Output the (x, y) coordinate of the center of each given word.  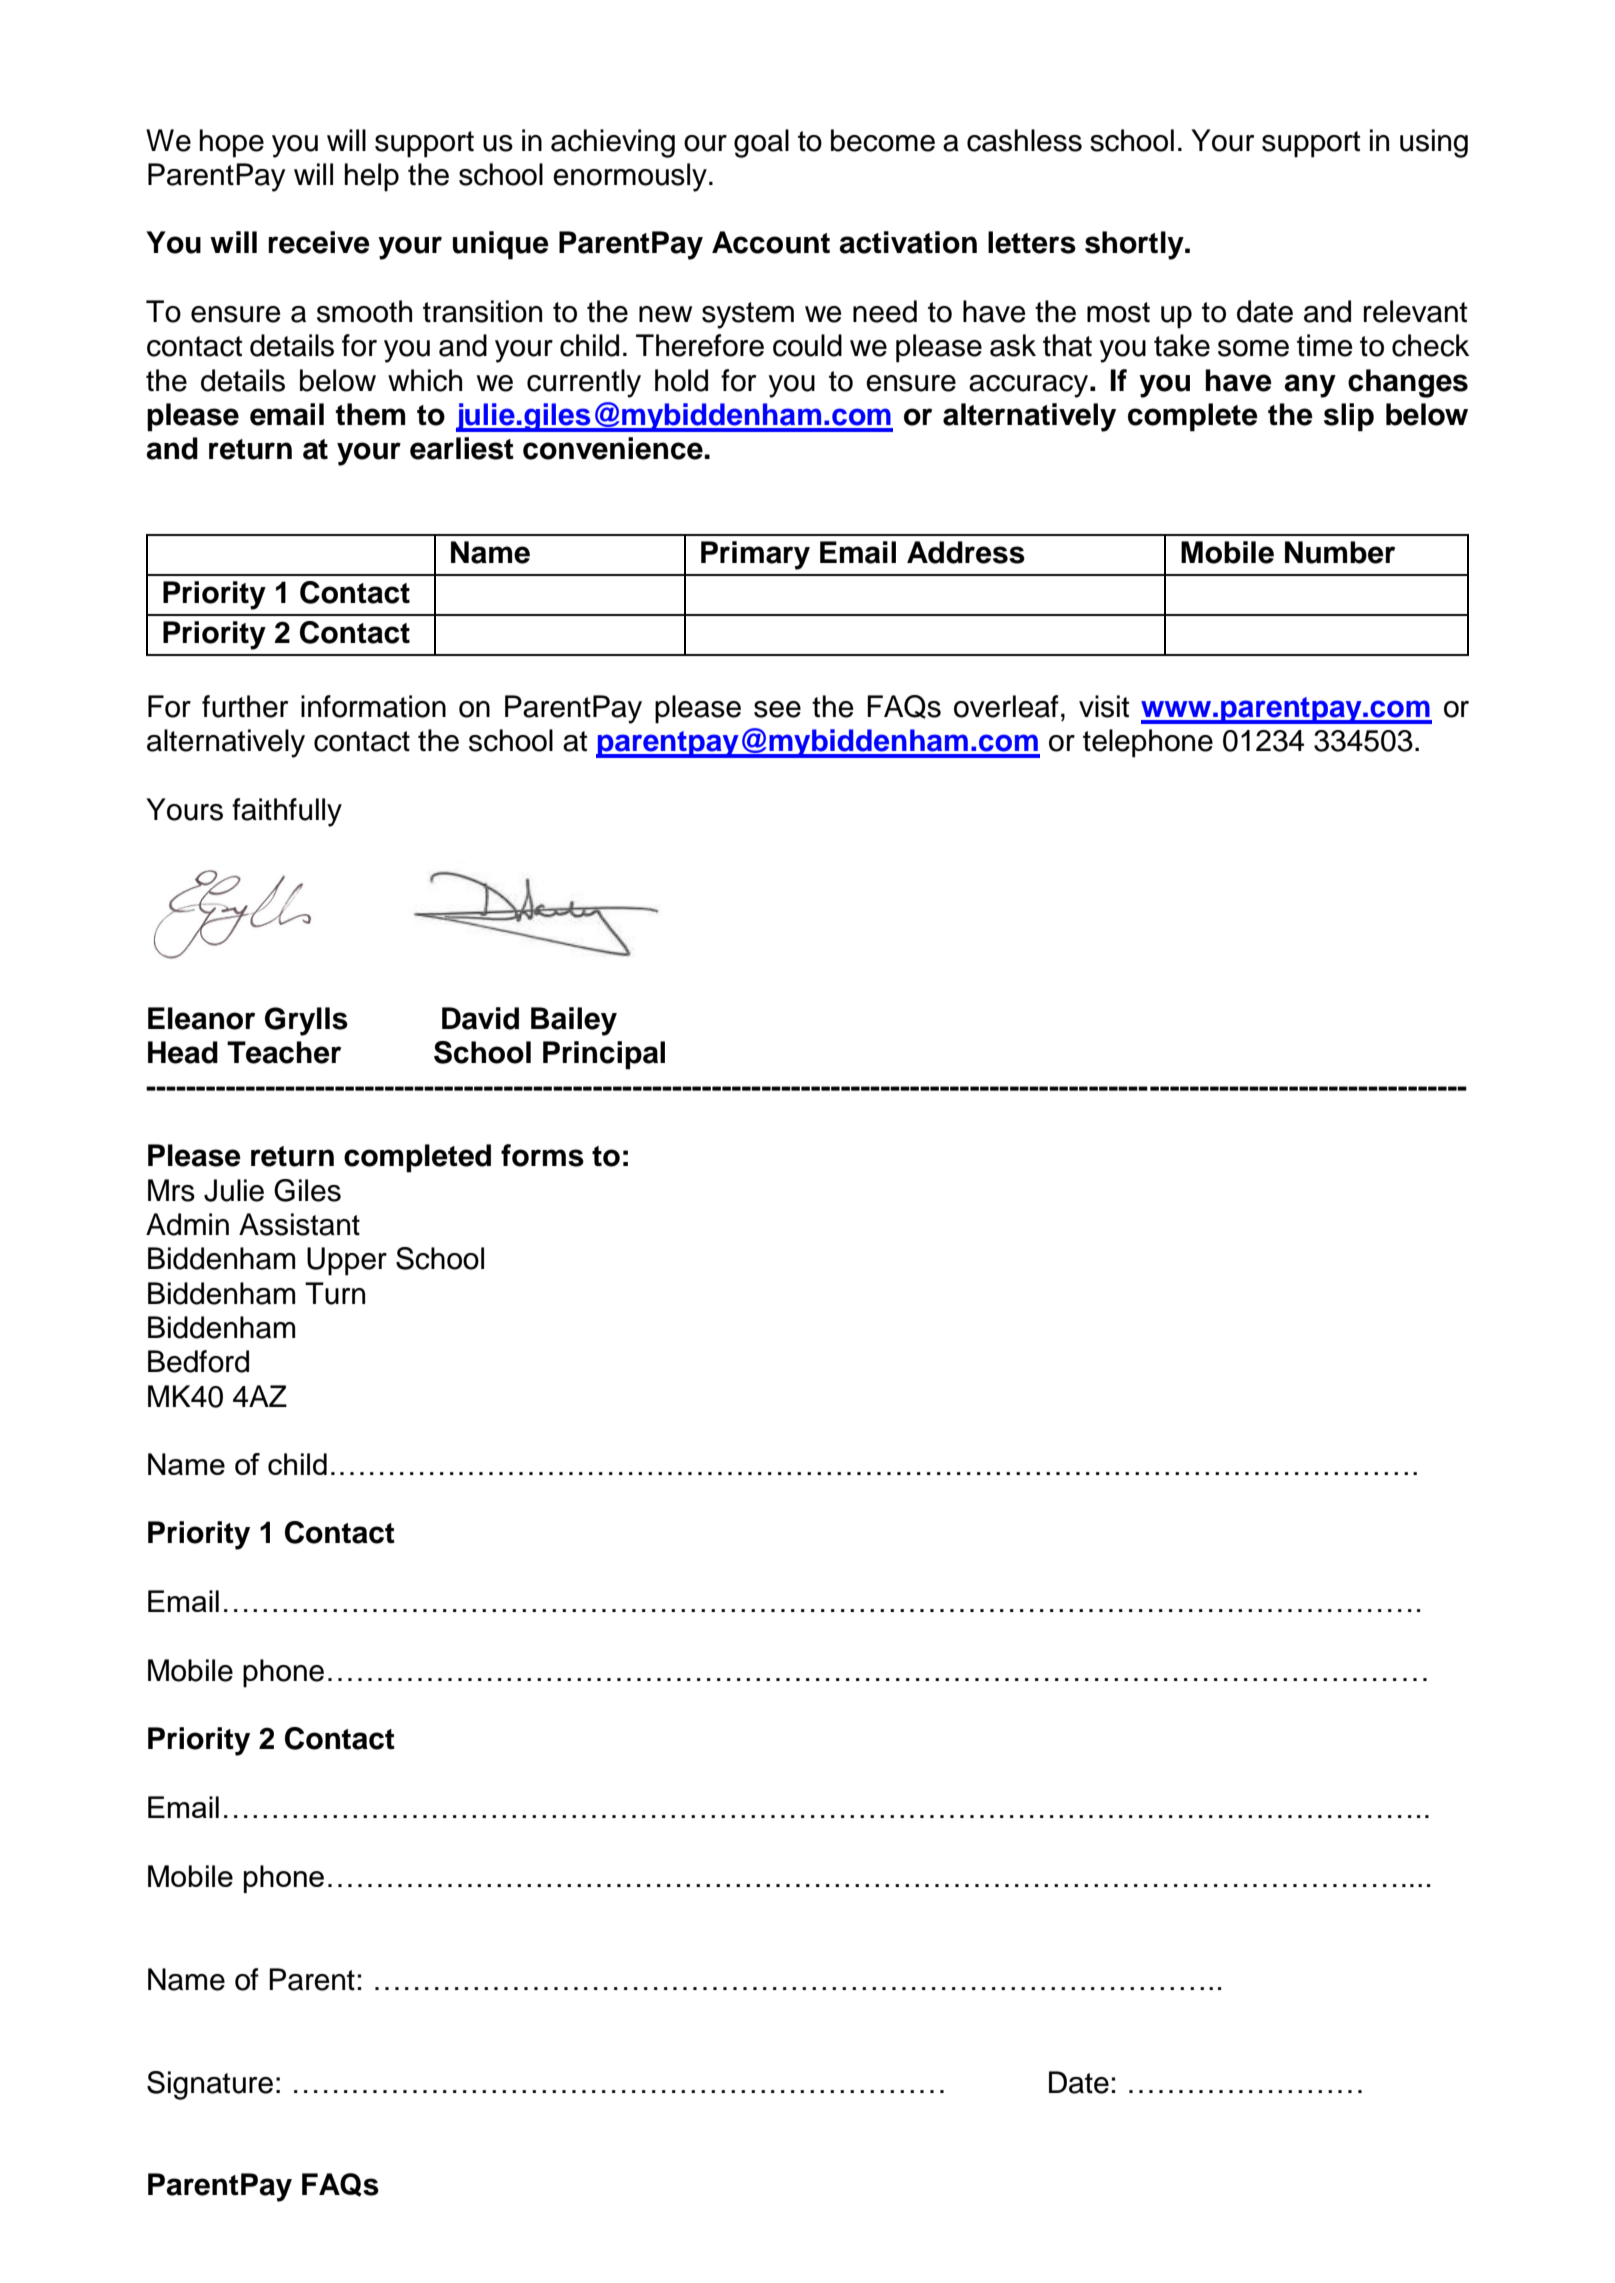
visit (1104, 706)
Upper (347, 1261)
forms (542, 1155)
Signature (210, 2085)
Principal (604, 1055)
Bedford (198, 1361)
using (1434, 143)
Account (771, 242)
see (777, 709)
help (372, 177)
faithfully (287, 812)
